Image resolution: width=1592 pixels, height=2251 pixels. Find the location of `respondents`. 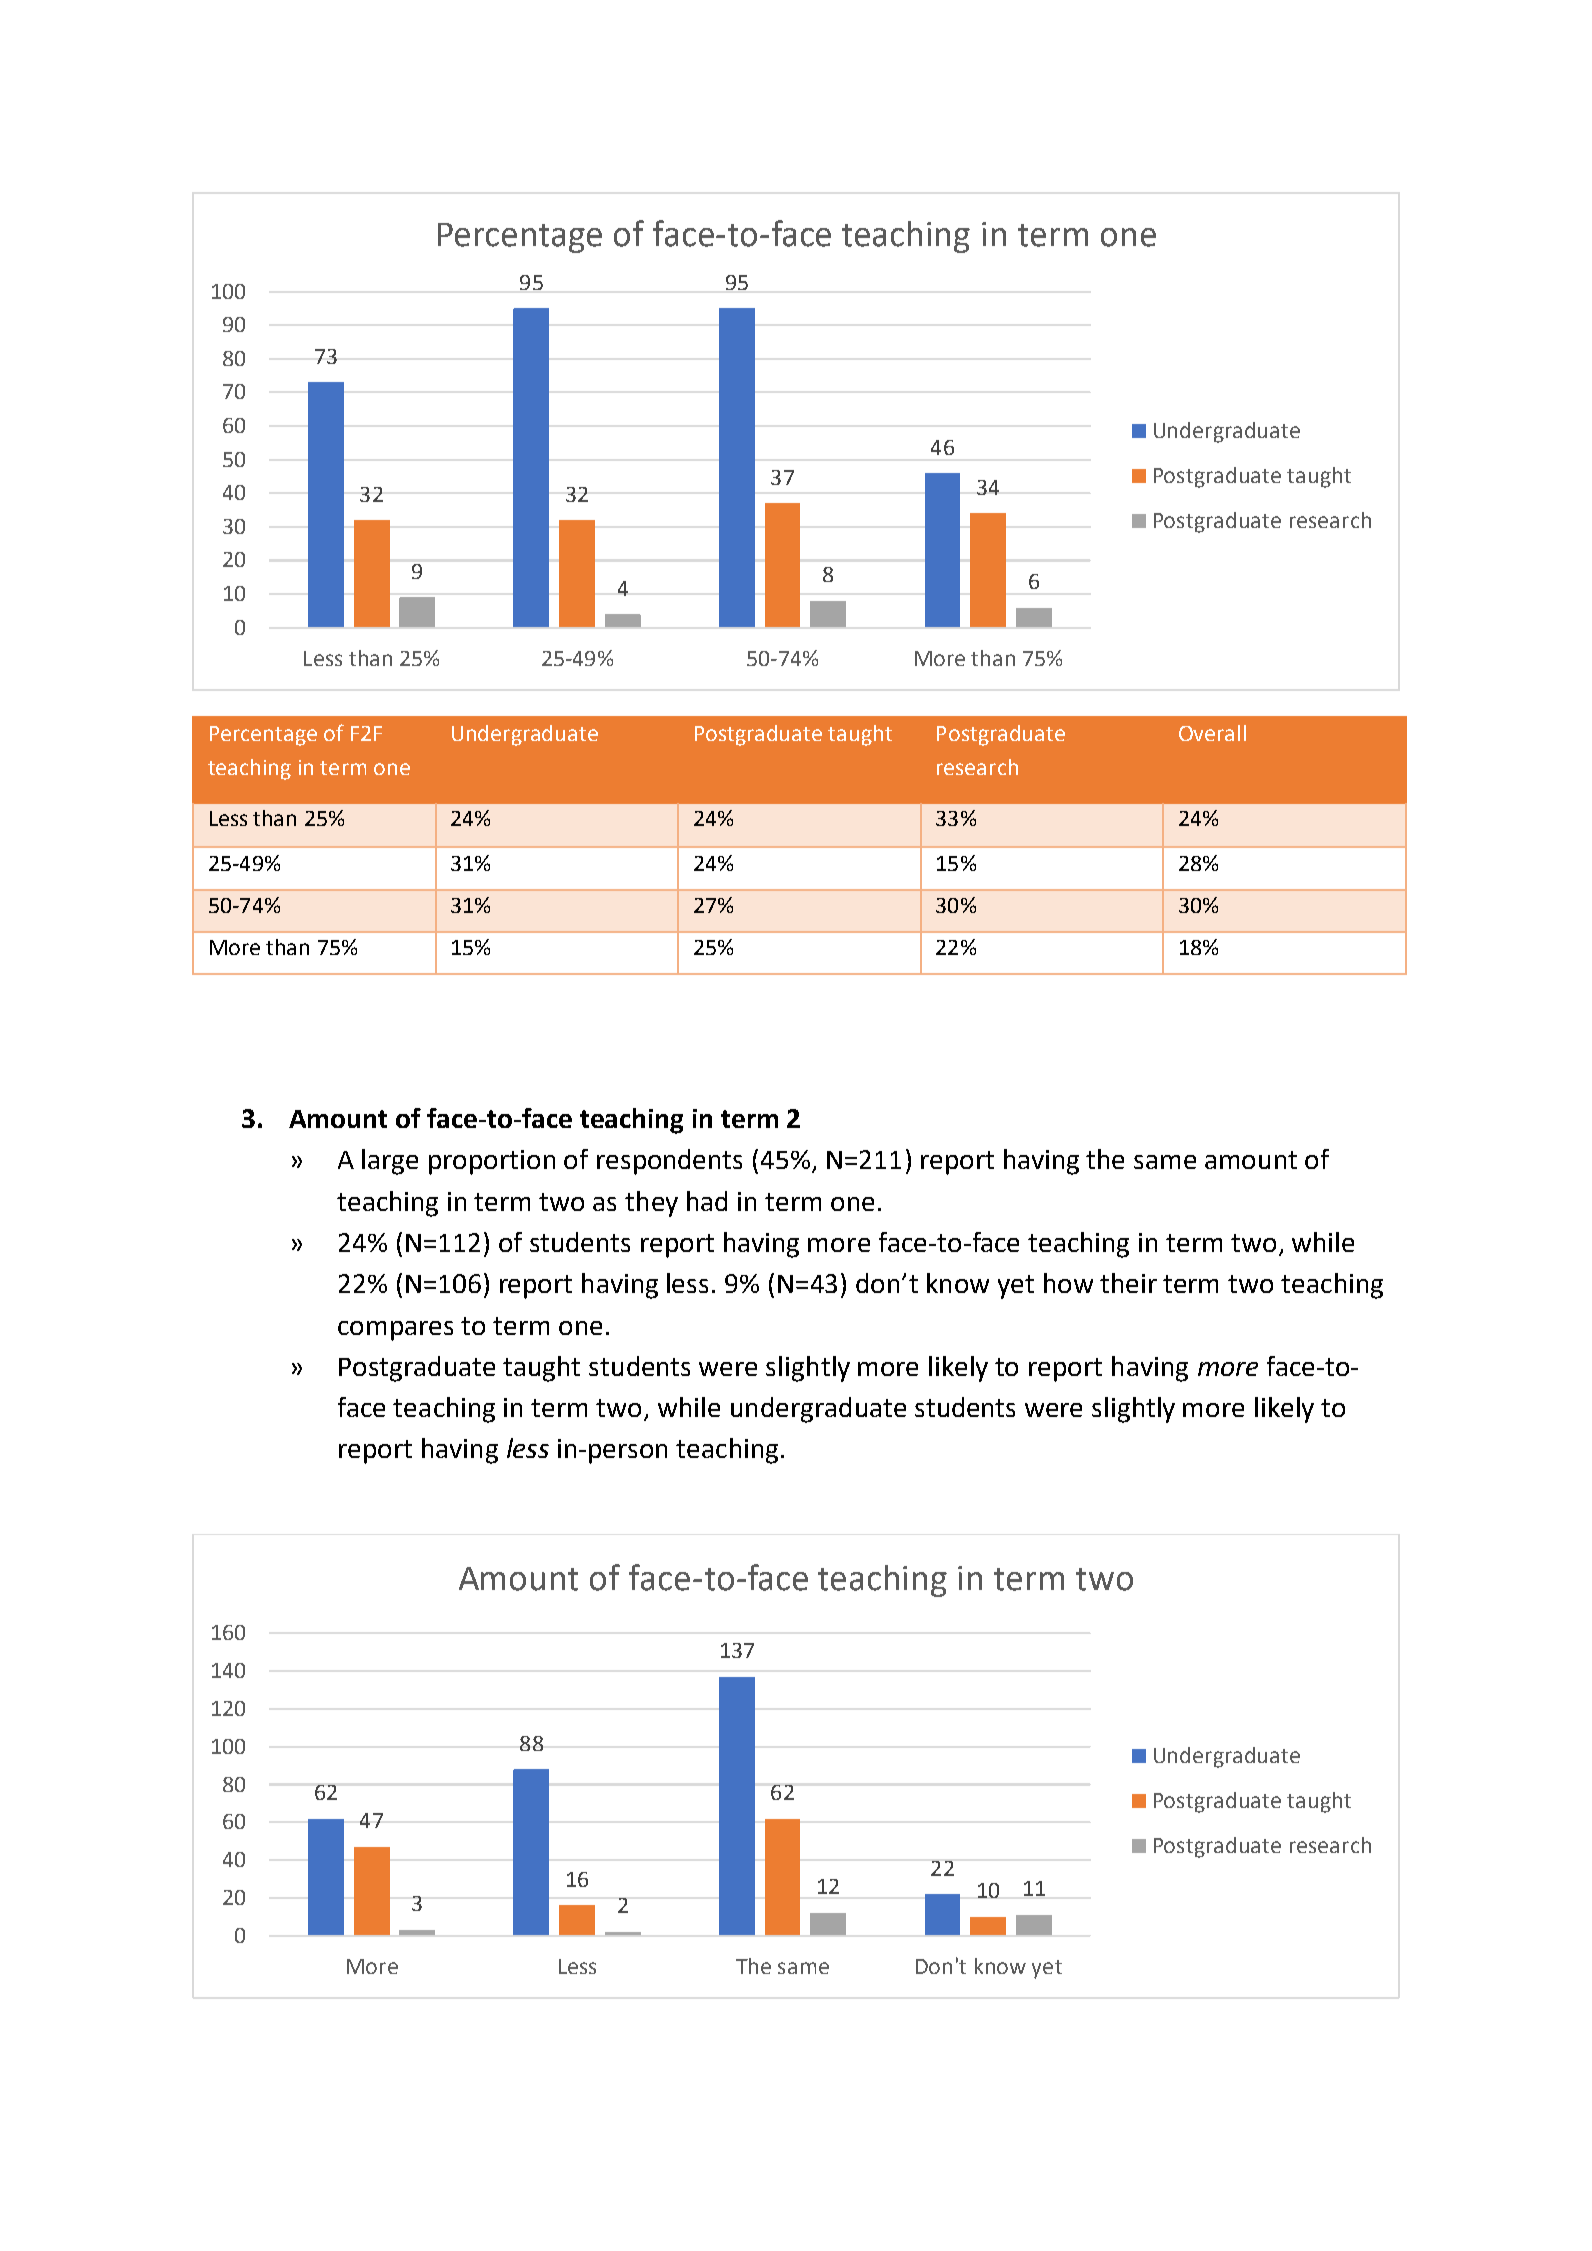

respondents is located at coordinates (669, 1162).
